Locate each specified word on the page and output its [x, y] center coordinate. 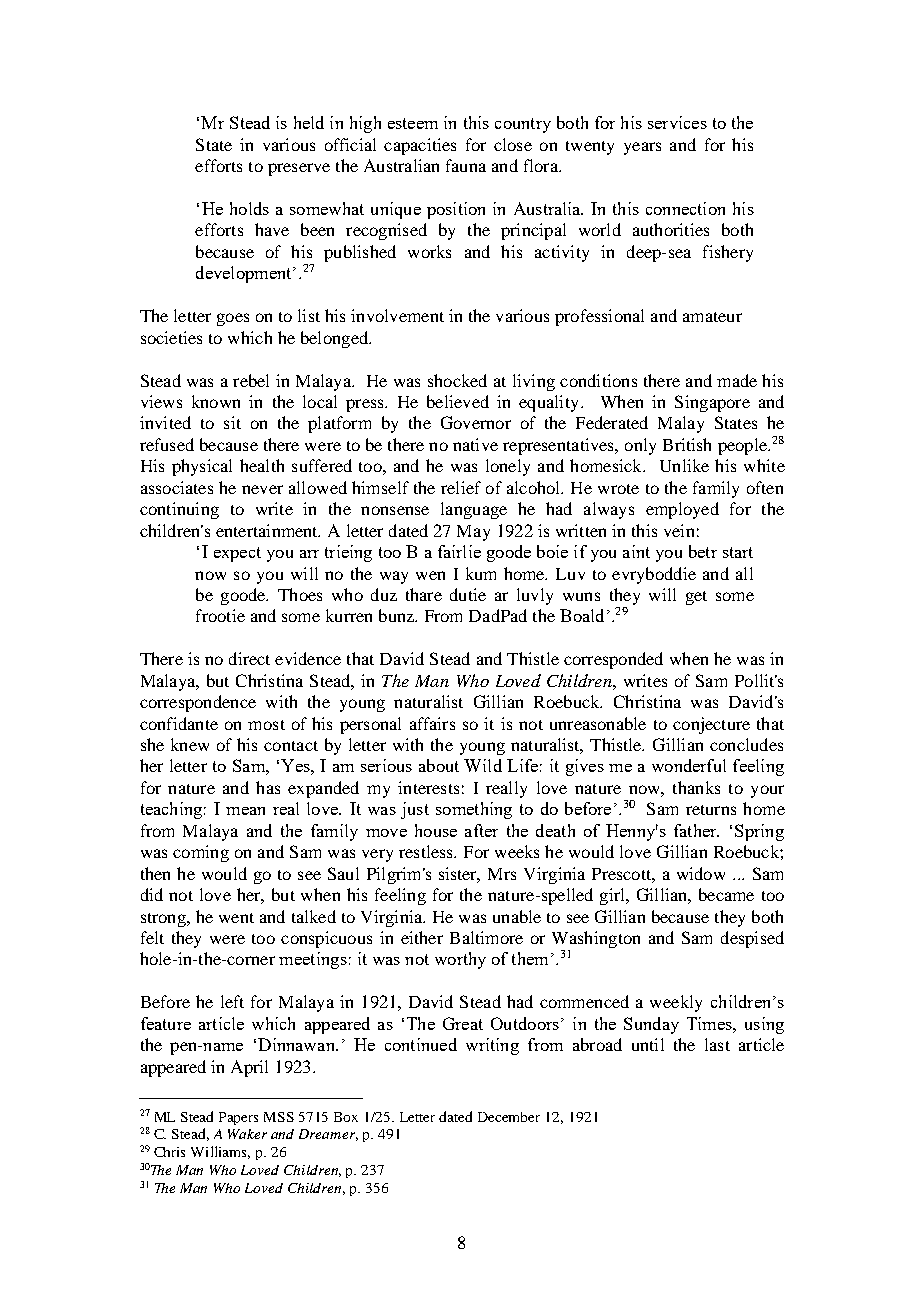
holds [249, 208]
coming [201, 853]
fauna [466, 165]
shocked [457, 380]
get [696, 598]
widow [701, 873]
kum [481, 573]
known [216, 401]
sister [459, 874]
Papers [238, 1118]
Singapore [712, 403]
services [677, 122]
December [509, 1117]
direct [249, 658]
